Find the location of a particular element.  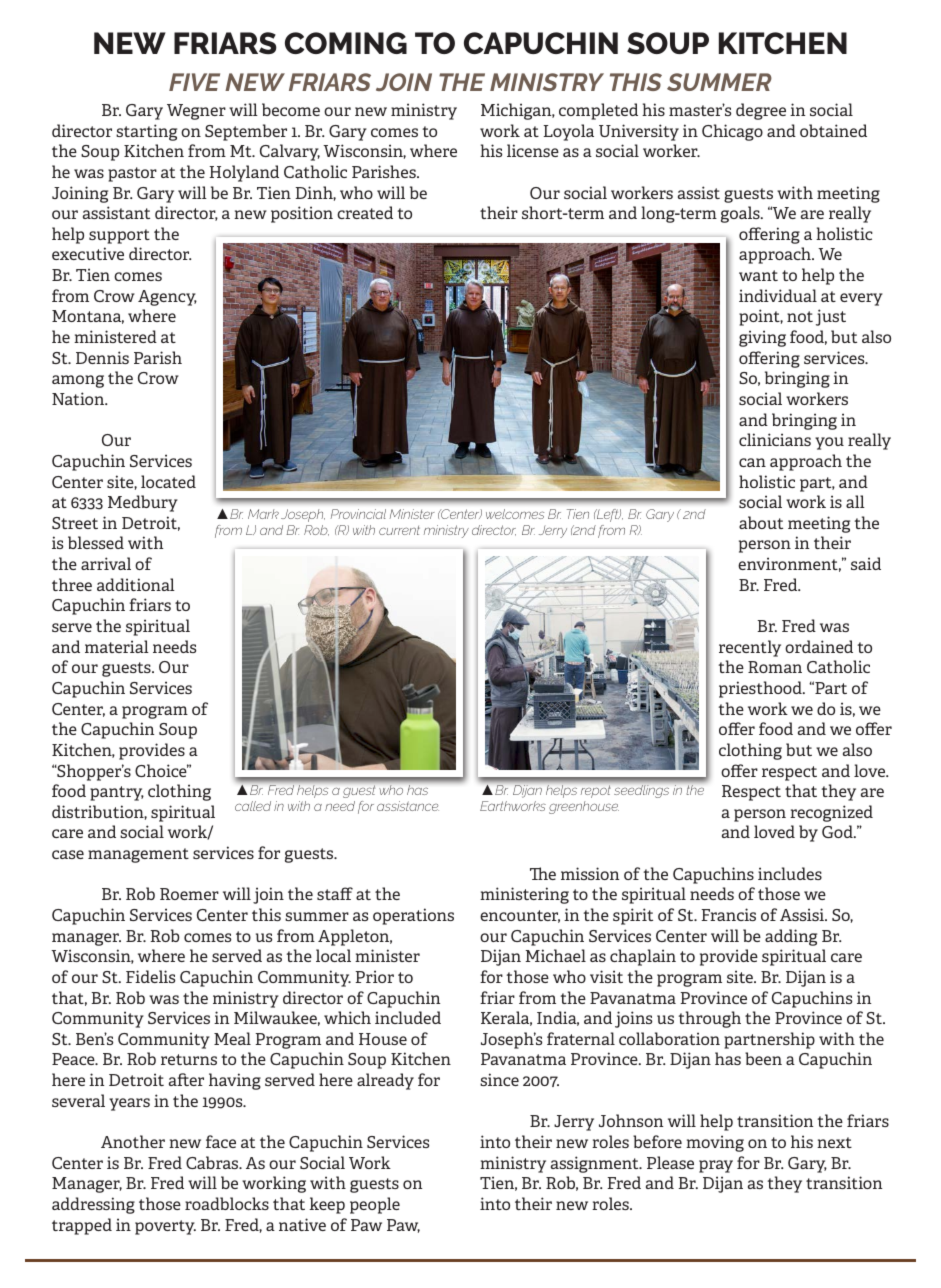

poverty is located at coordinates (165, 1227).
